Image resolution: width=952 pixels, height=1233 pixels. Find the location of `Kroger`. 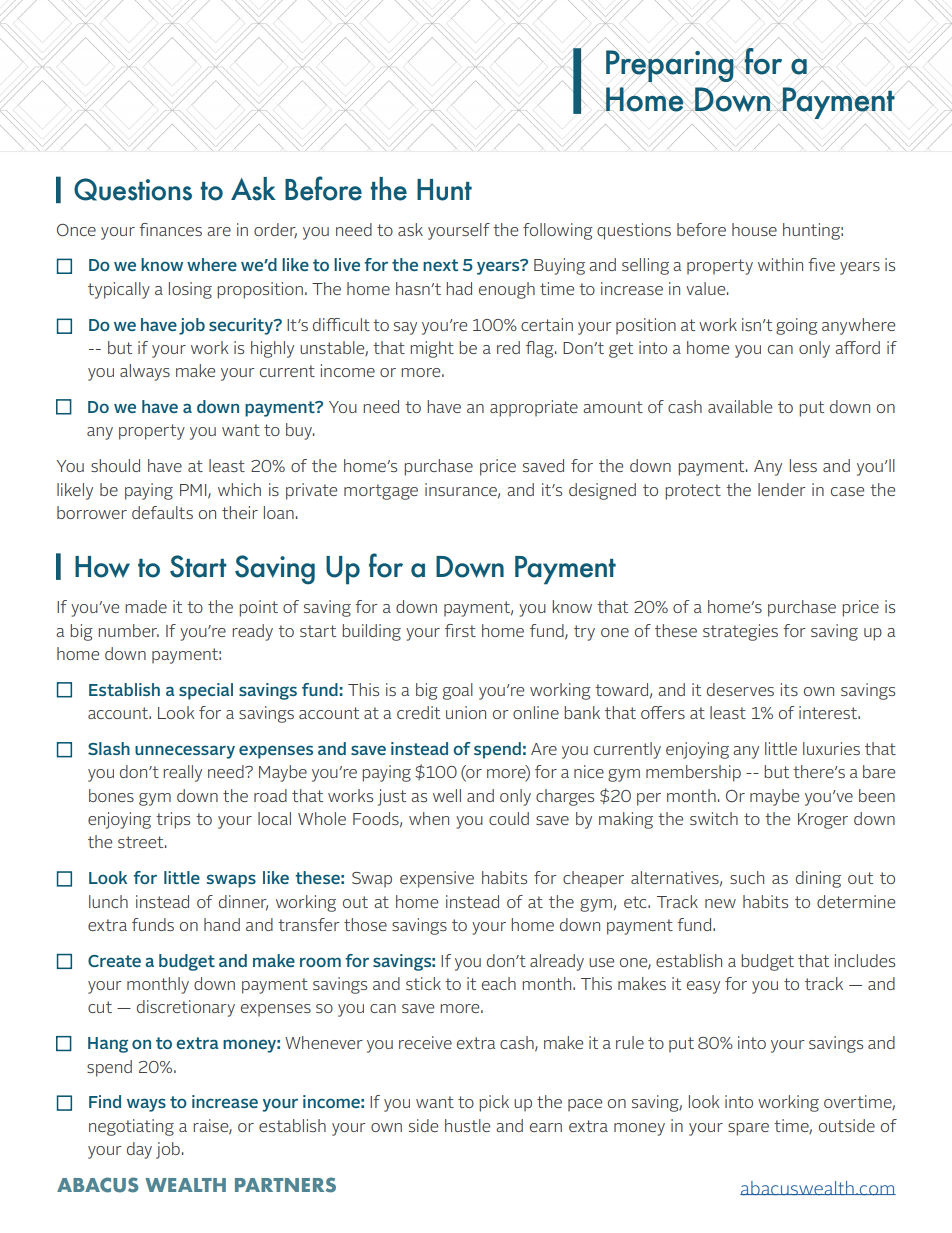

Kroger is located at coordinates (823, 821).
